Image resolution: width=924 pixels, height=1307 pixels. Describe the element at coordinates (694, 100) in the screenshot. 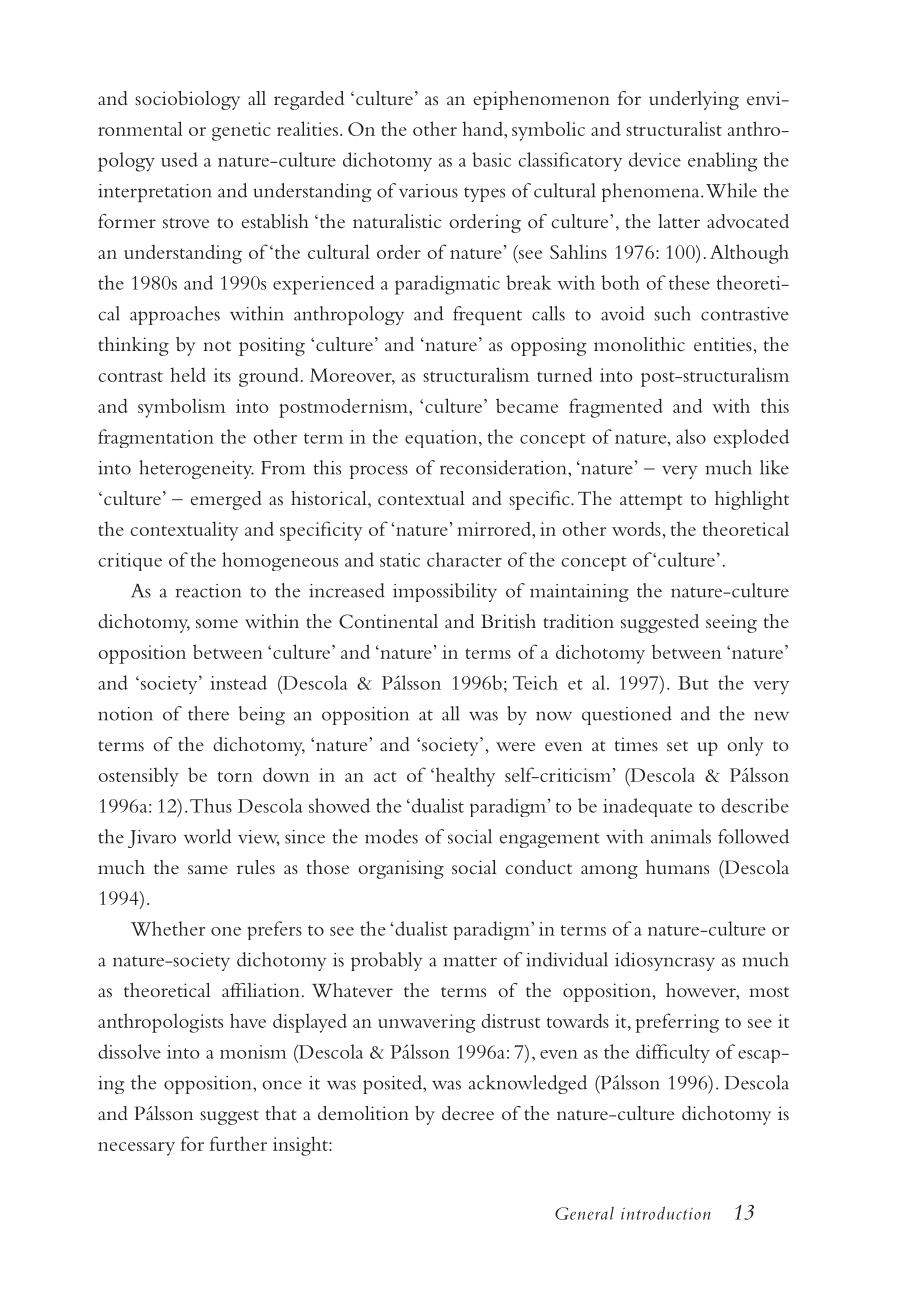

I see `underlying` at that location.
